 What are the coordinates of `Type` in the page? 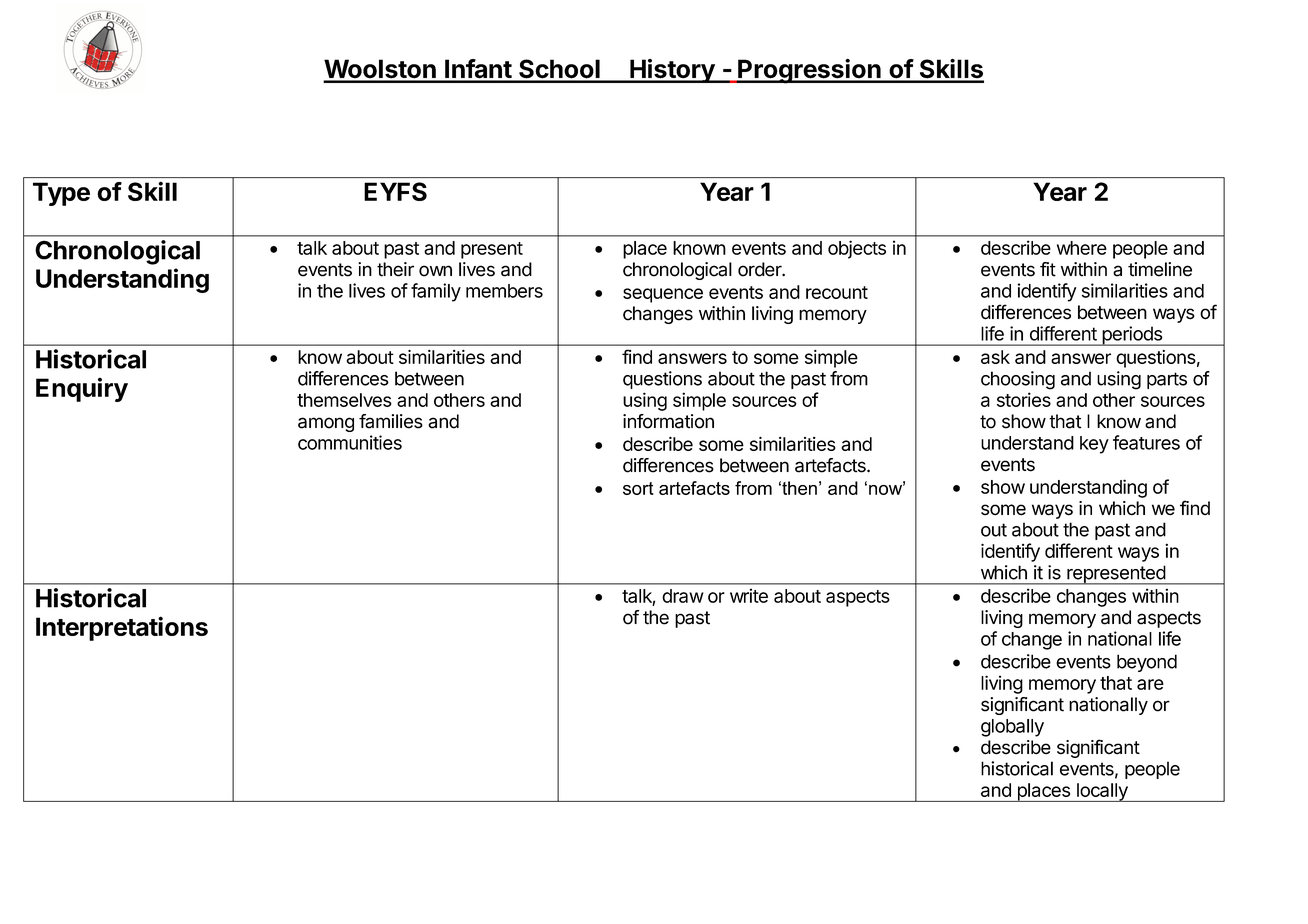 It's located at (61, 194).
